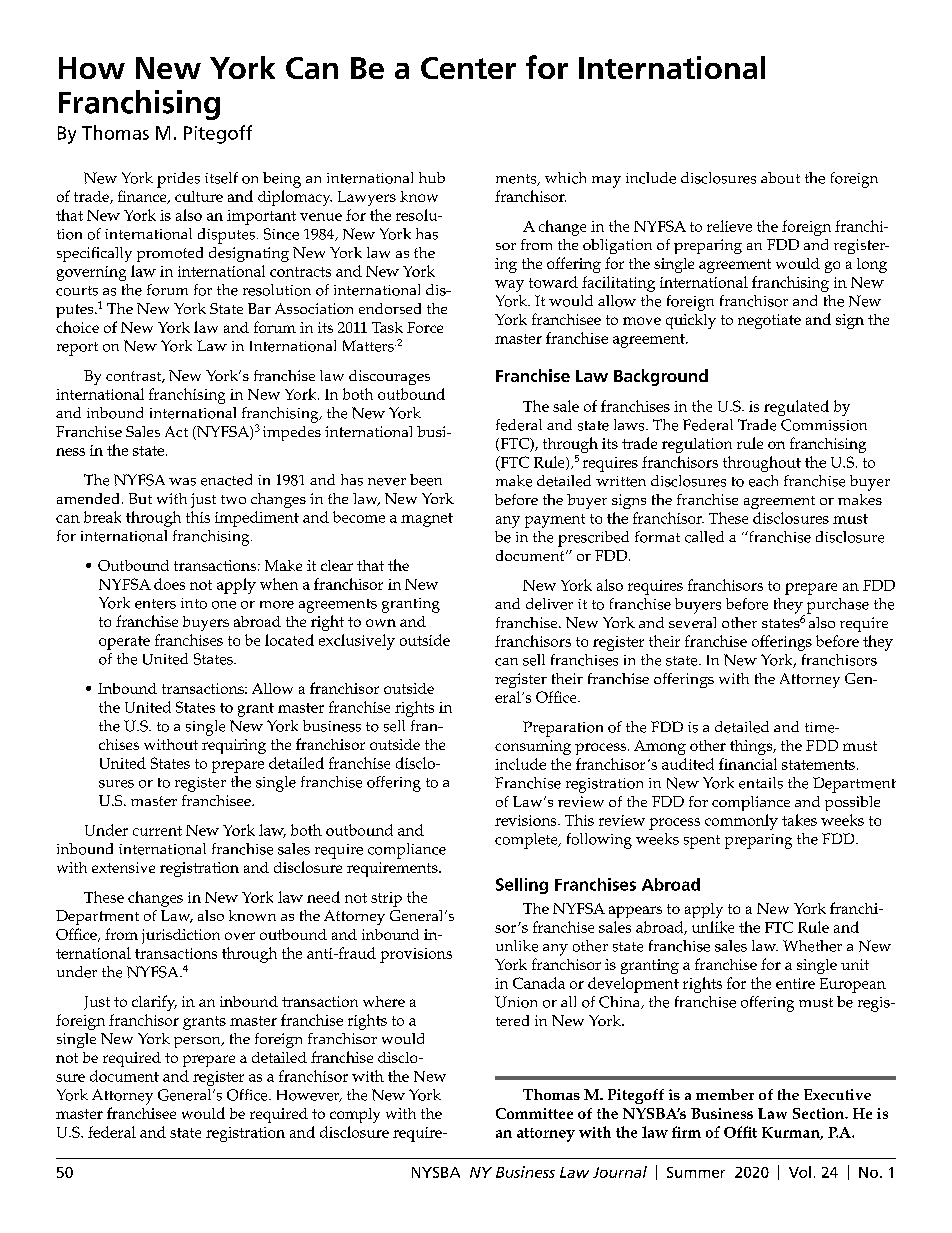 The image size is (952, 1233). Describe the element at coordinates (468, 68) in the screenshot. I see `Center` at that location.
